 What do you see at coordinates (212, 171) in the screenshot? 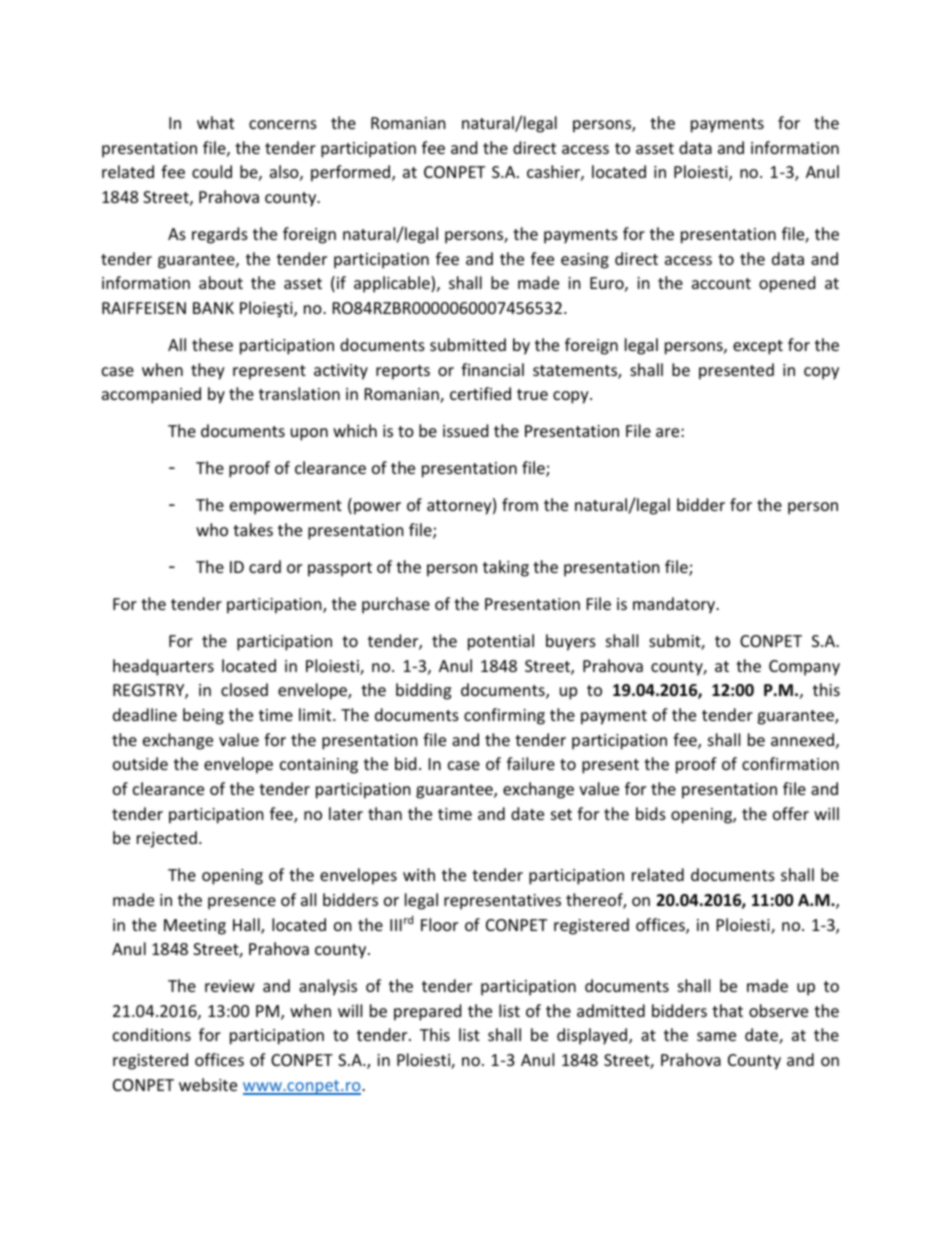
I see `could` at bounding box center [212, 171].
